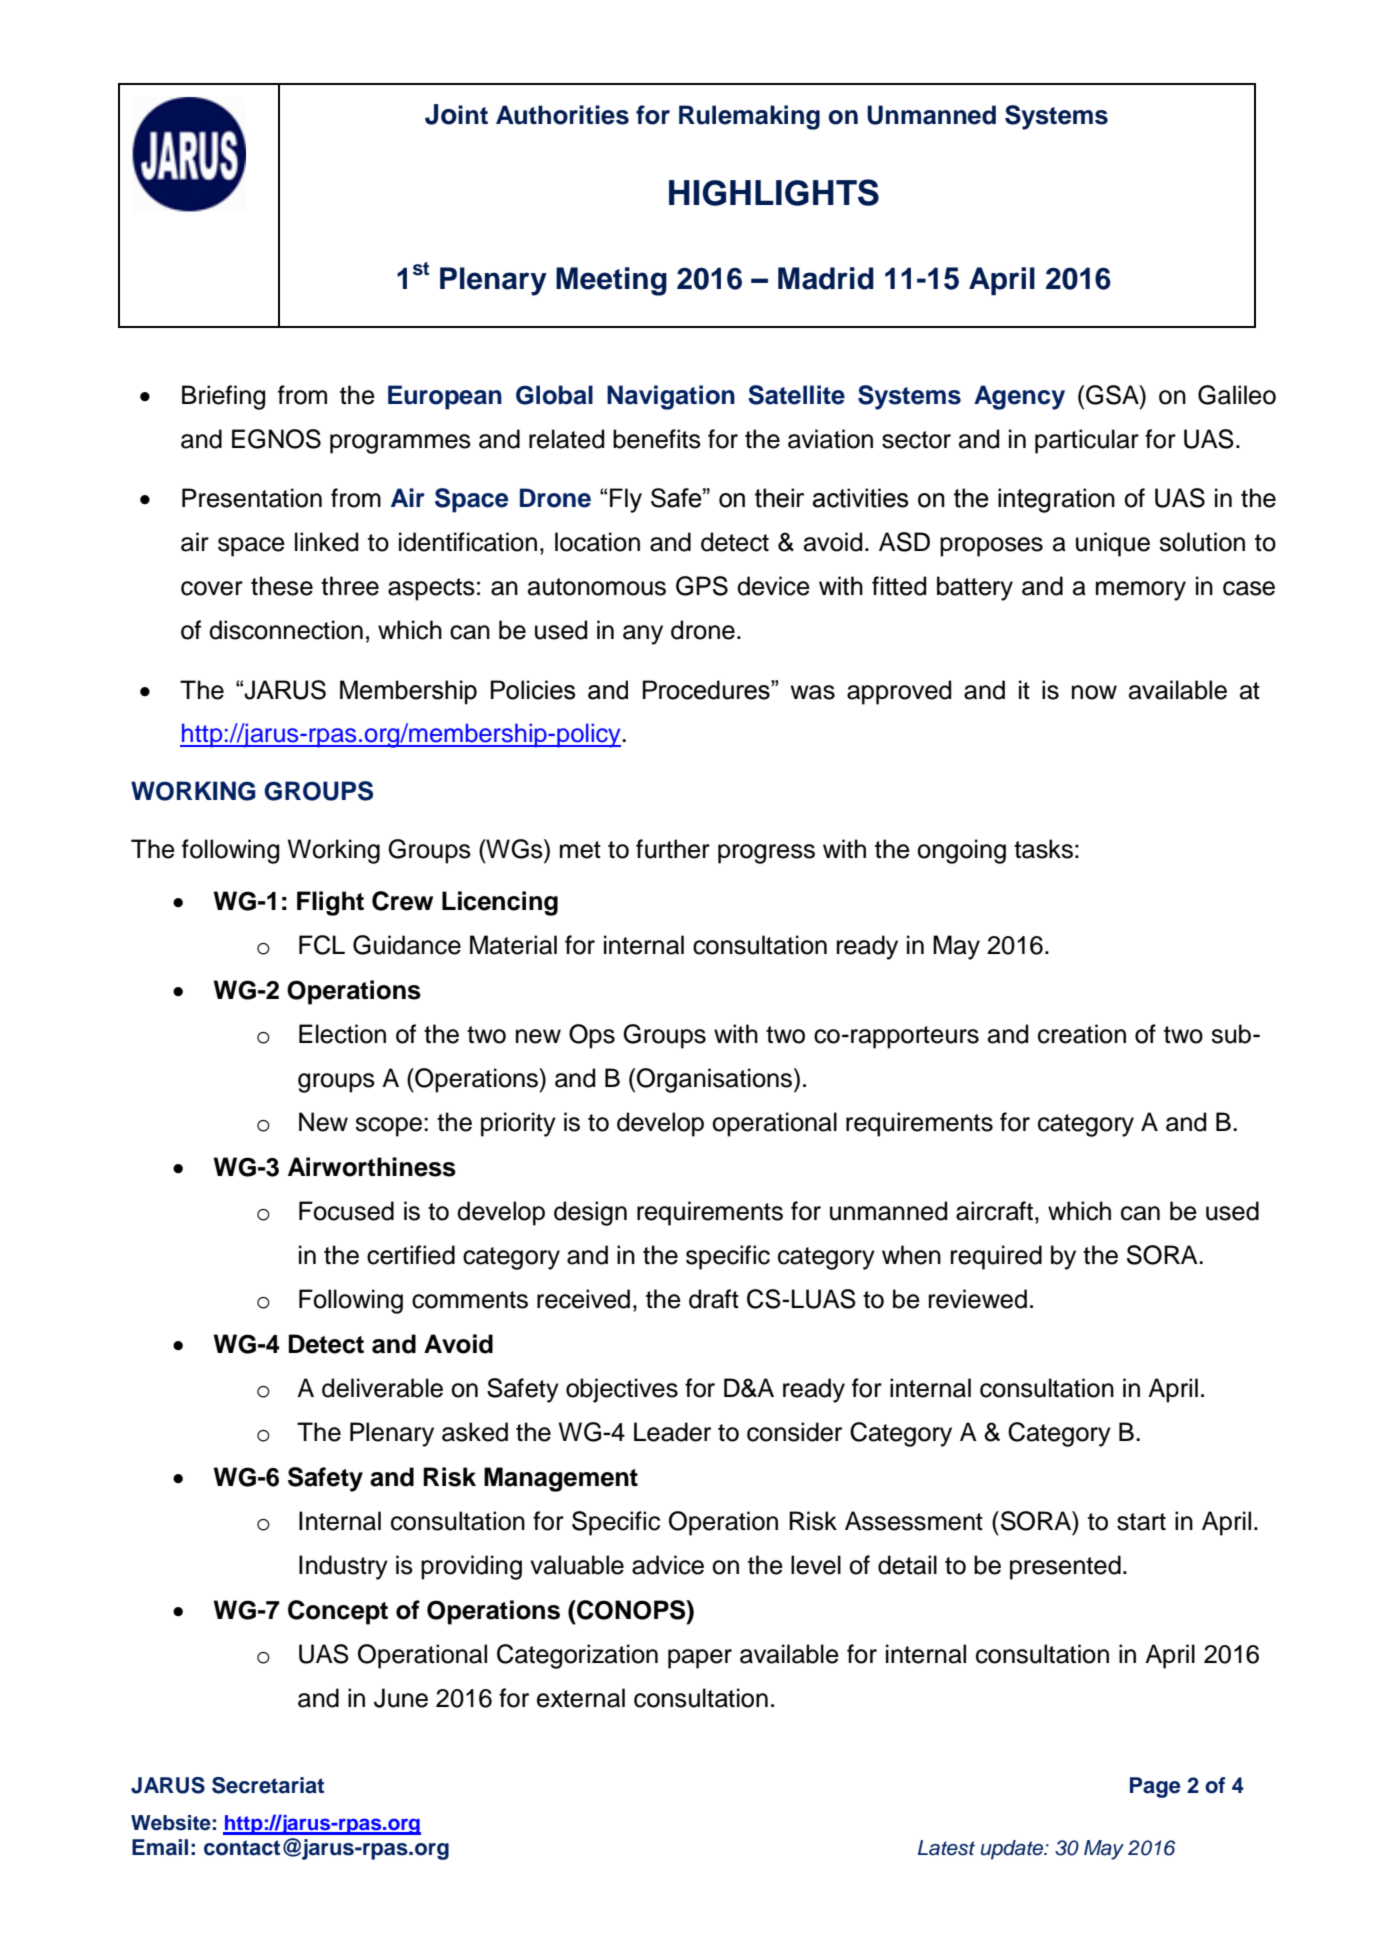 This screenshot has height=1943, width=1374. What do you see at coordinates (382, 1388) in the screenshot?
I see `deliverable` at bounding box center [382, 1388].
